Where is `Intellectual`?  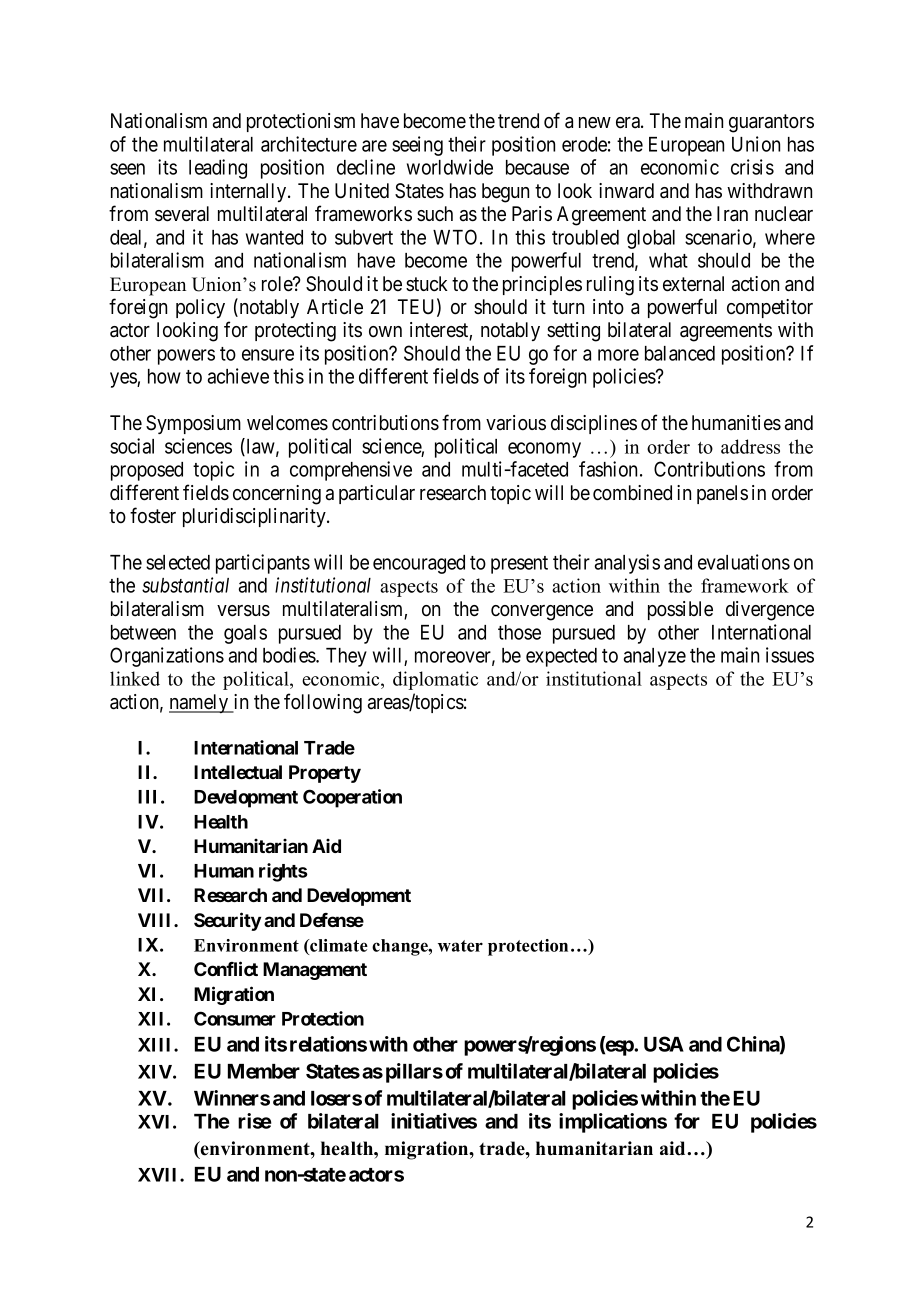 Intellectual is located at coordinates (238, 772).
